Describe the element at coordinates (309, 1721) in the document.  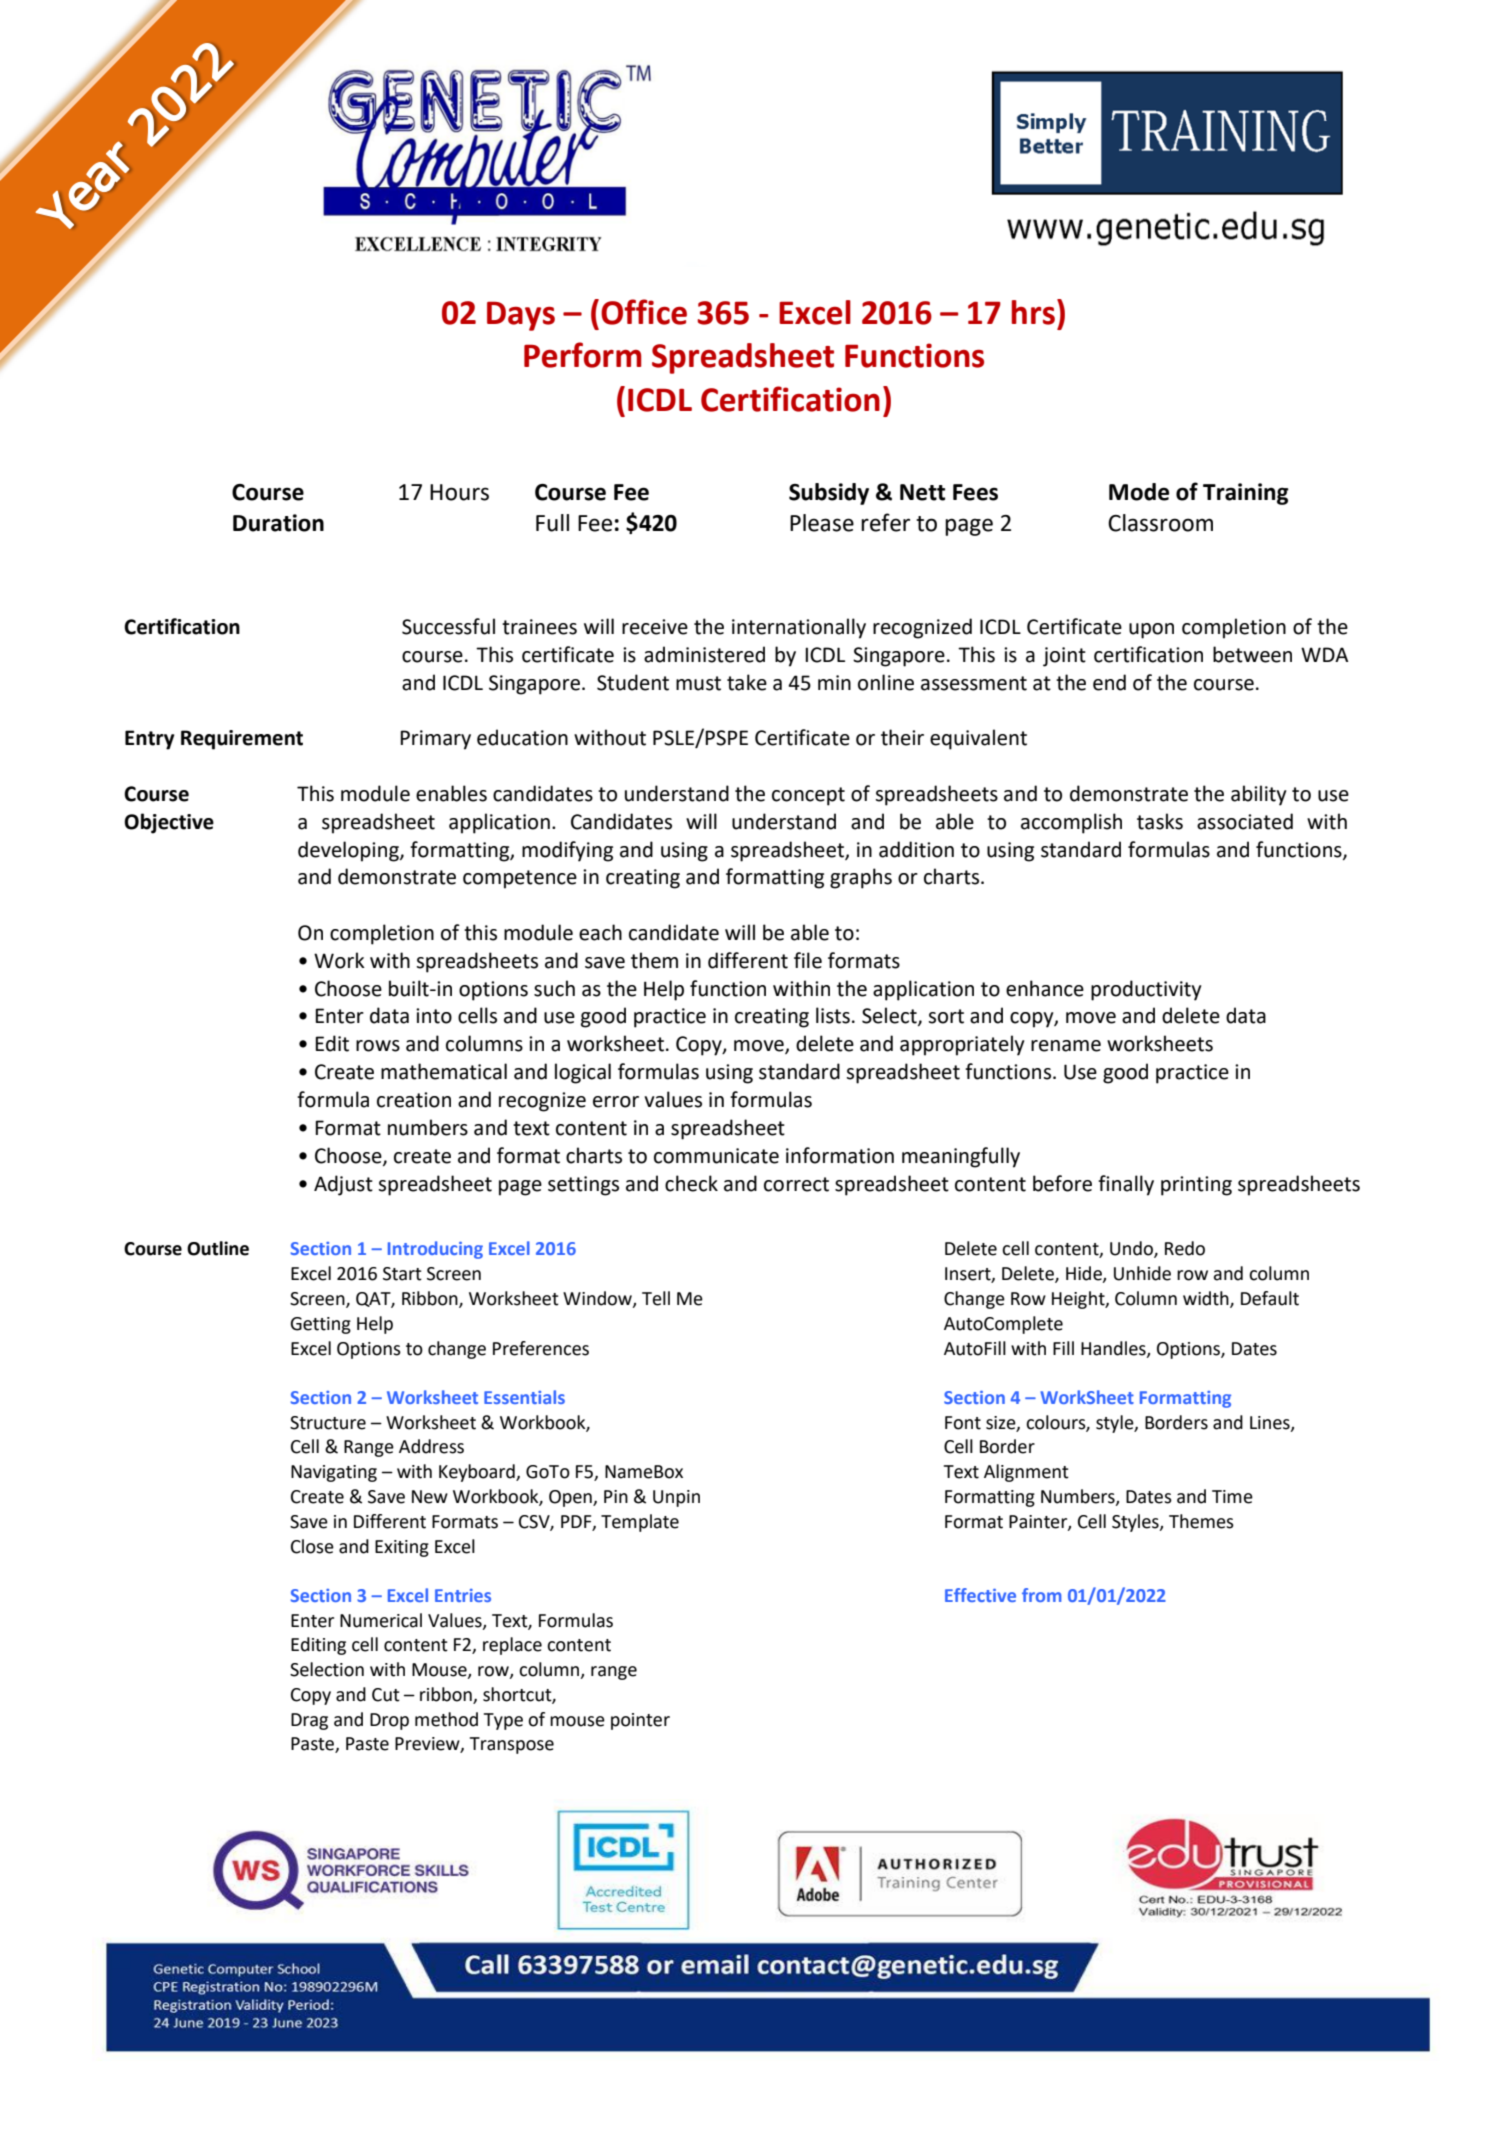
I see `Drag` at that location.
